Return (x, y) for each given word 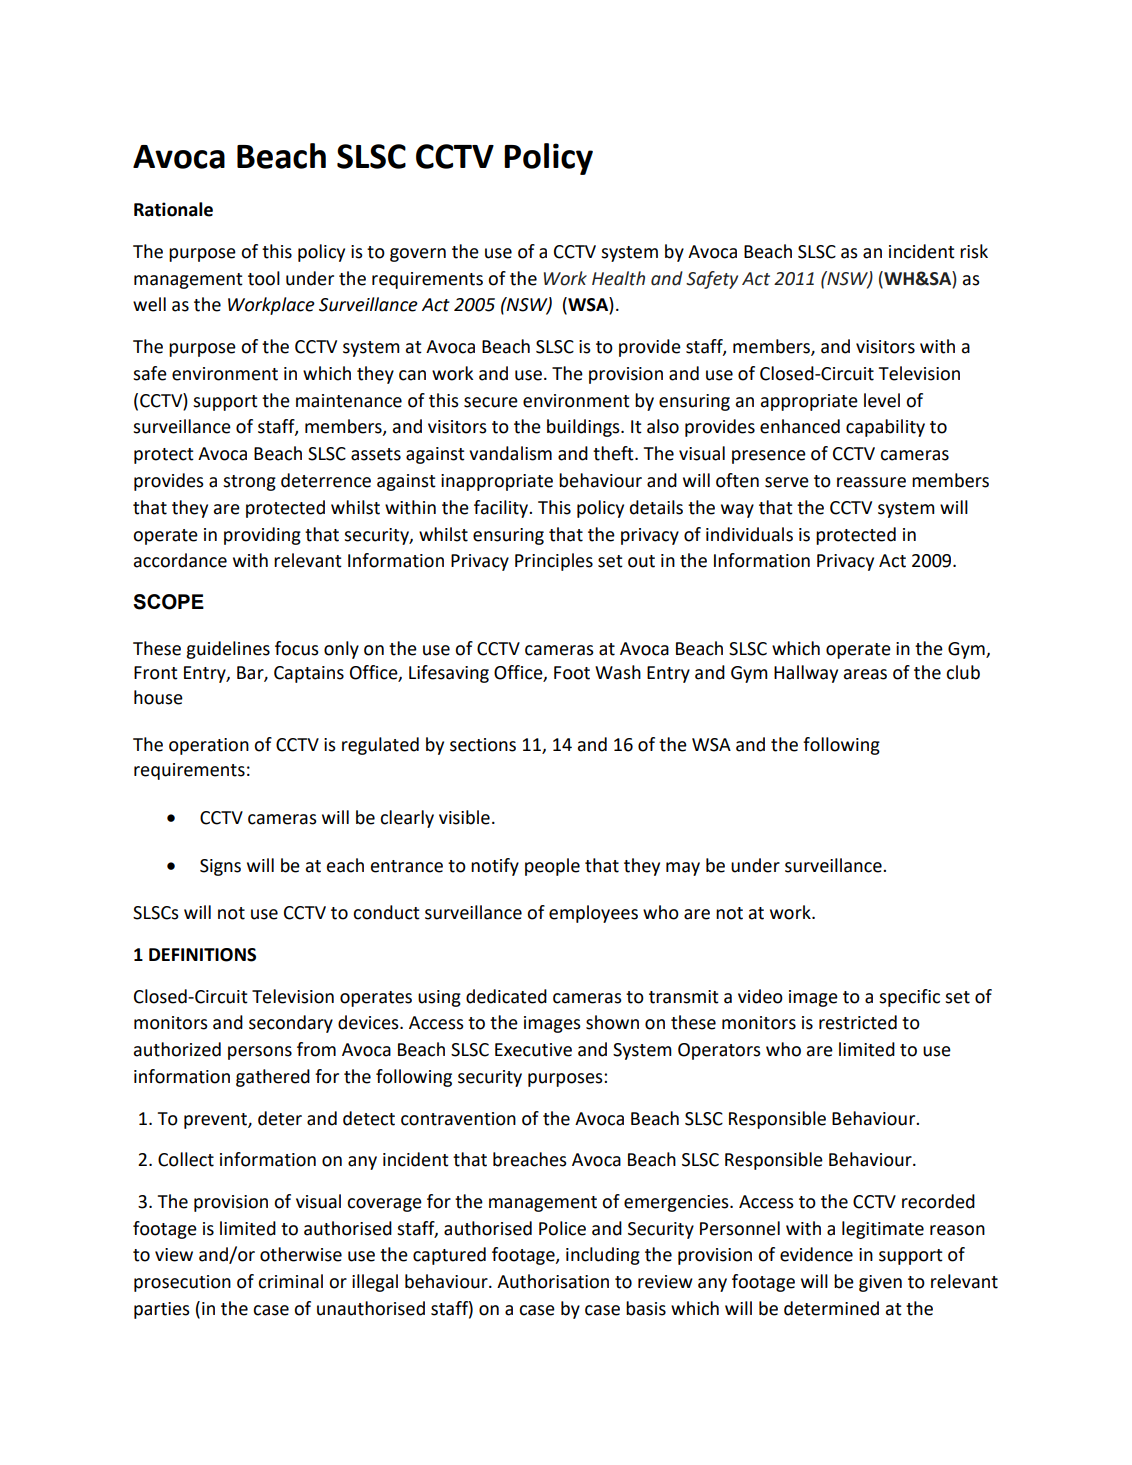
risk (974, 251)
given (880, 1283)
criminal (290, 1281)
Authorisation (553, 1281)
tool (264, 278)
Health (618, 278)
